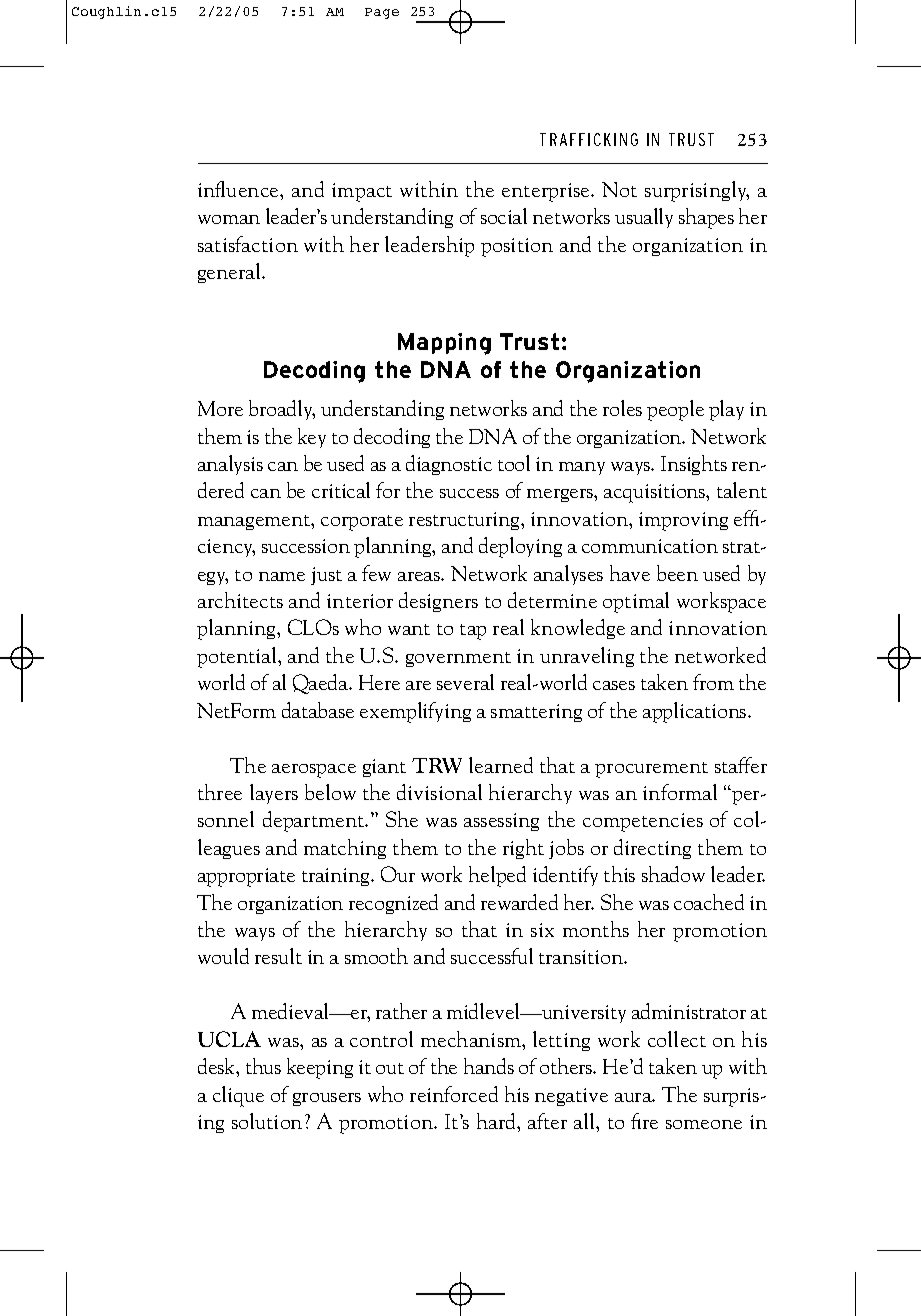 The image size is (921, 1316). Describe the element at coordinates (230, 273) in the document. I see `general` at that location.
